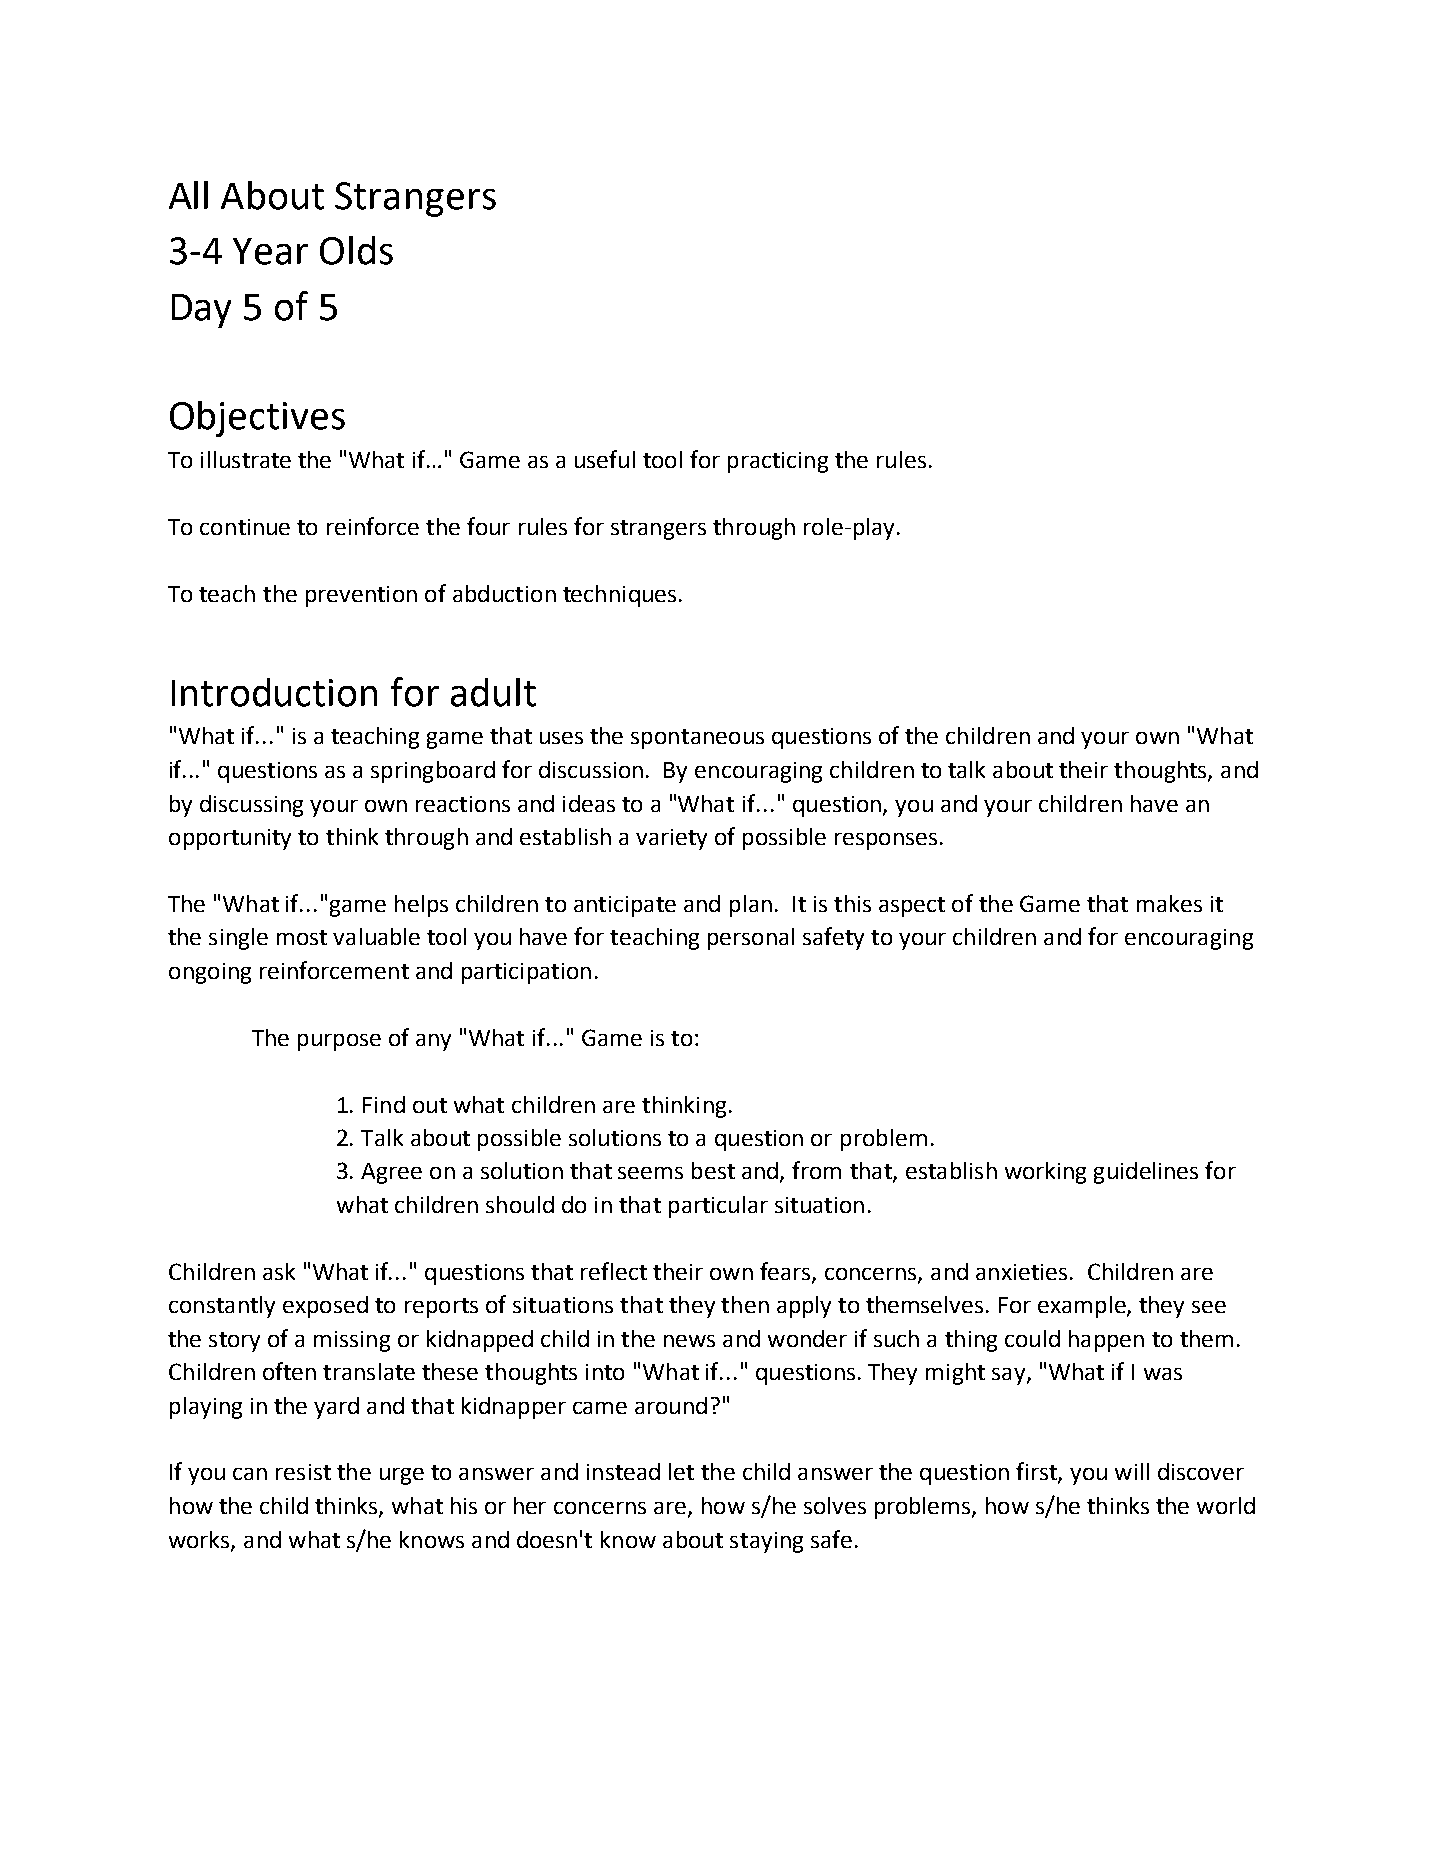 This screenshot has height=1850, width=1429. What do you see at coordinates (671, 839) in the screenshot?
I see `variety` at bounding box center [671, 839].
